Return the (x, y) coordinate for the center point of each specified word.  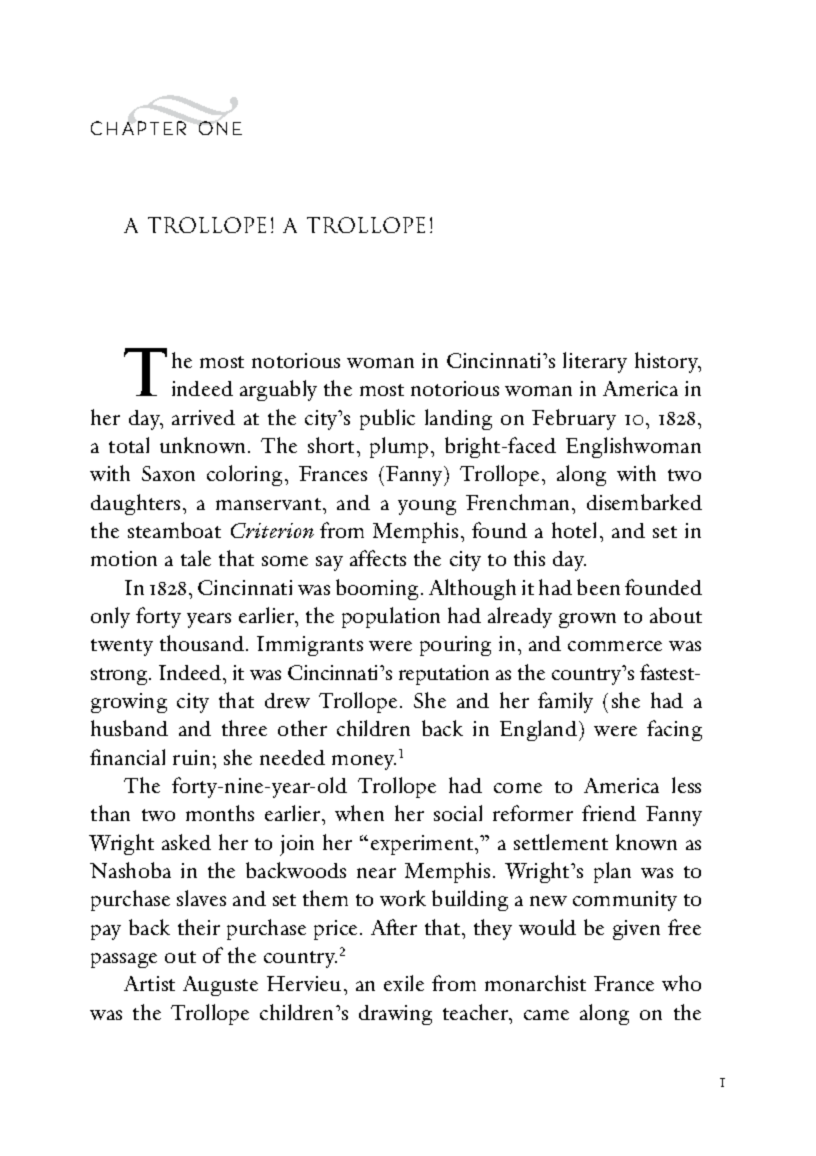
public (387, 419)
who (681, 983)
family (565, 702)
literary (595, 362)
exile (404, 983)
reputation (444, 675)
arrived (203, 417)
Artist (149, 983)
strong (120, 676)
